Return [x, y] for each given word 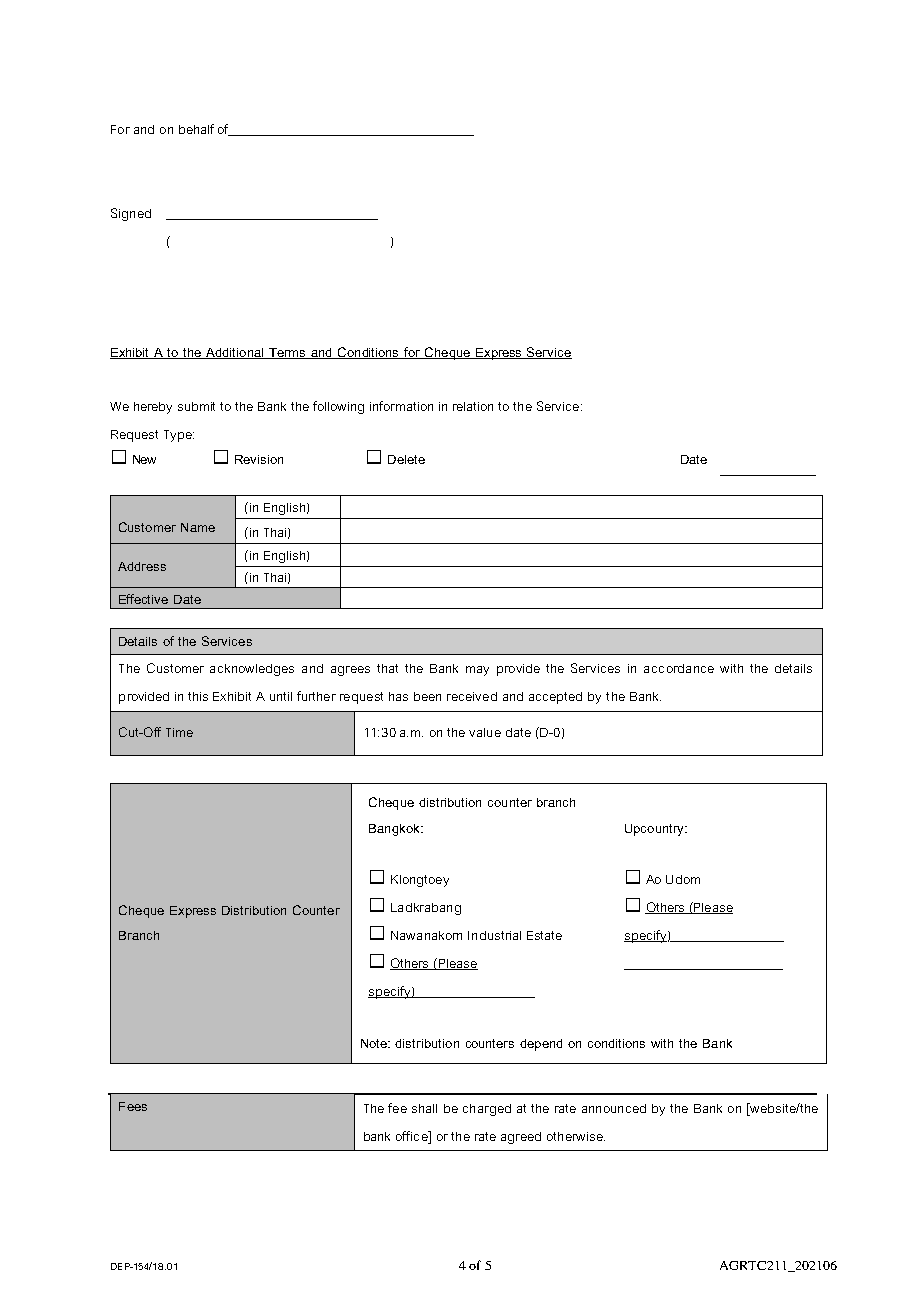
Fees [133, 1106]
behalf [196, 129]
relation [473, 406]
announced [614, 1108]
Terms [287, 353]
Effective [143, 599]
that [387, 668]
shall [424, 1108]
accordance [679, 668]
